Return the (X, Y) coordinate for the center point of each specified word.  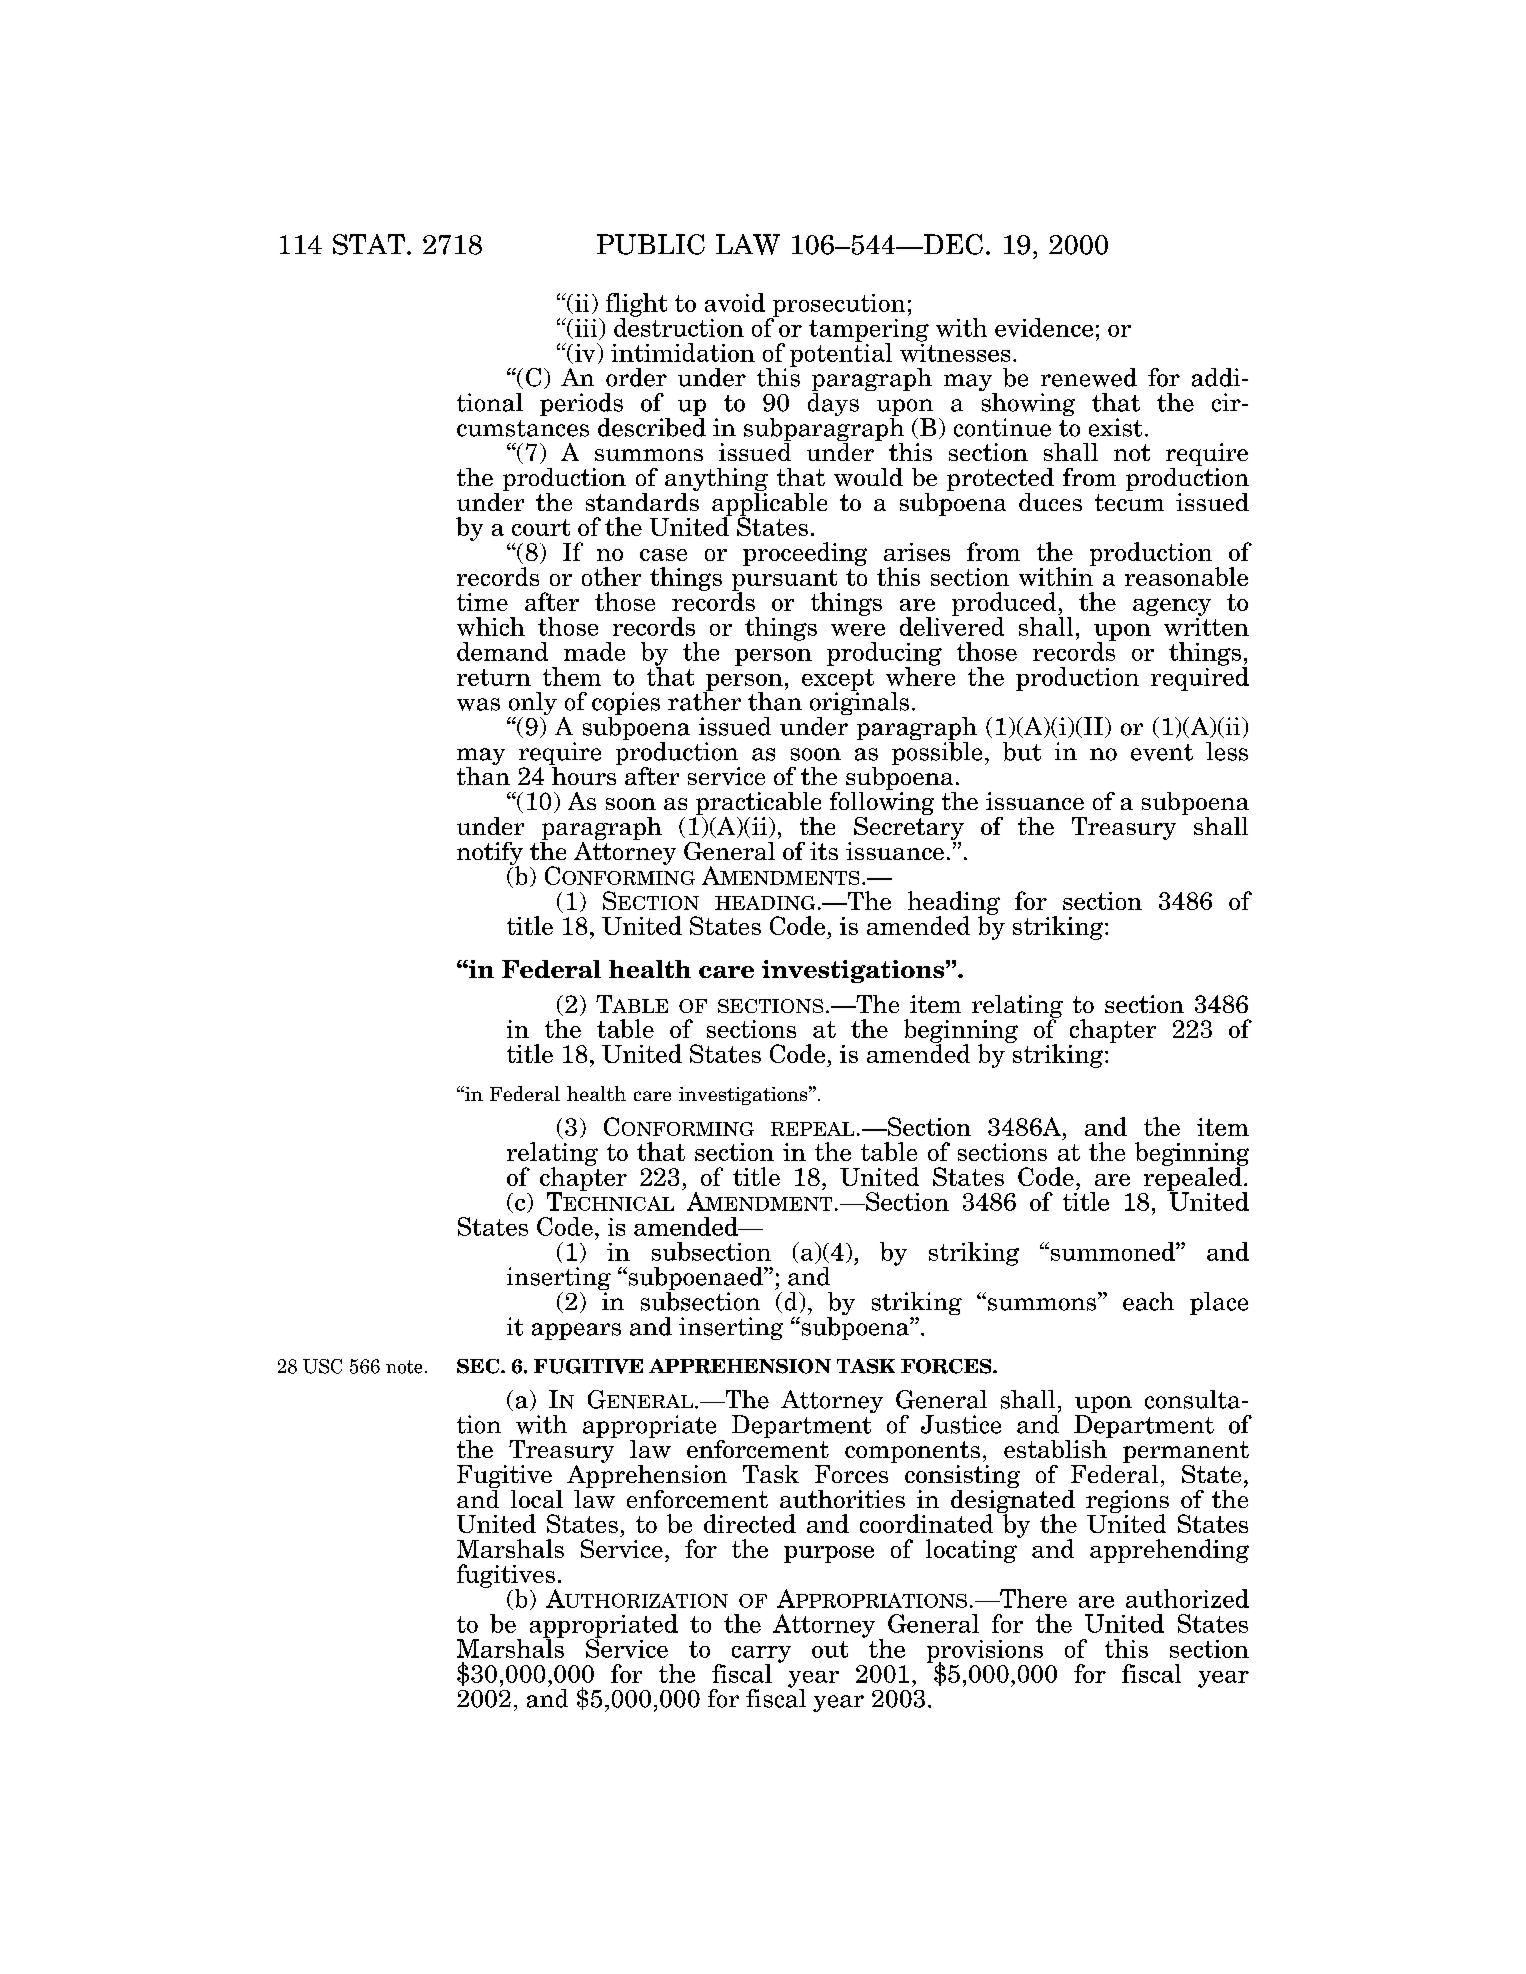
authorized (1187, 1598)
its (824, 851)
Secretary (909, 828)
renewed (1089, 377)
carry (761, 1655)
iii (586, 328)
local (537, 1499)
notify (490, 854)
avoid (735, 302)
